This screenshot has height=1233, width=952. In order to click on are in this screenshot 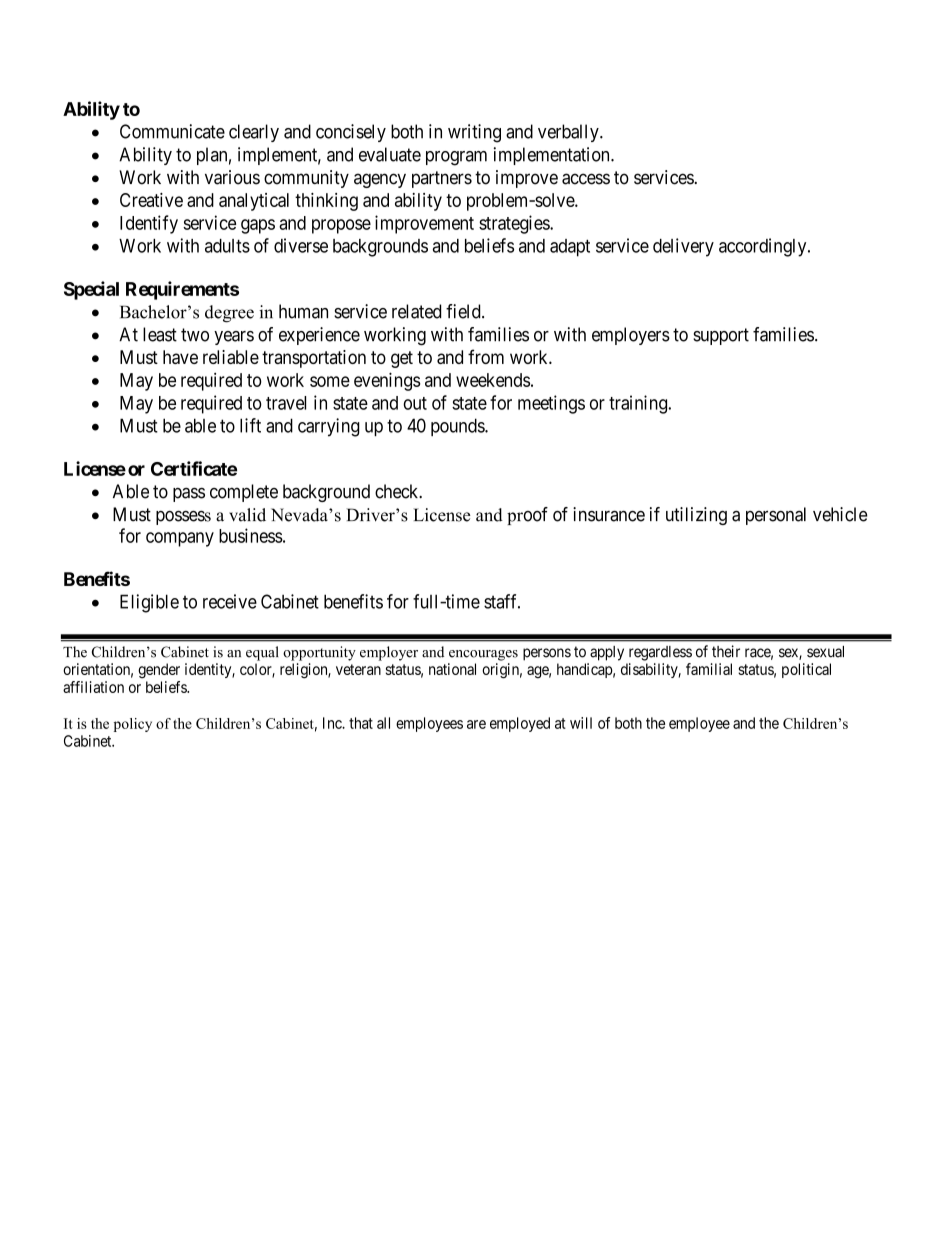, I will do `click(476, 724)`.
